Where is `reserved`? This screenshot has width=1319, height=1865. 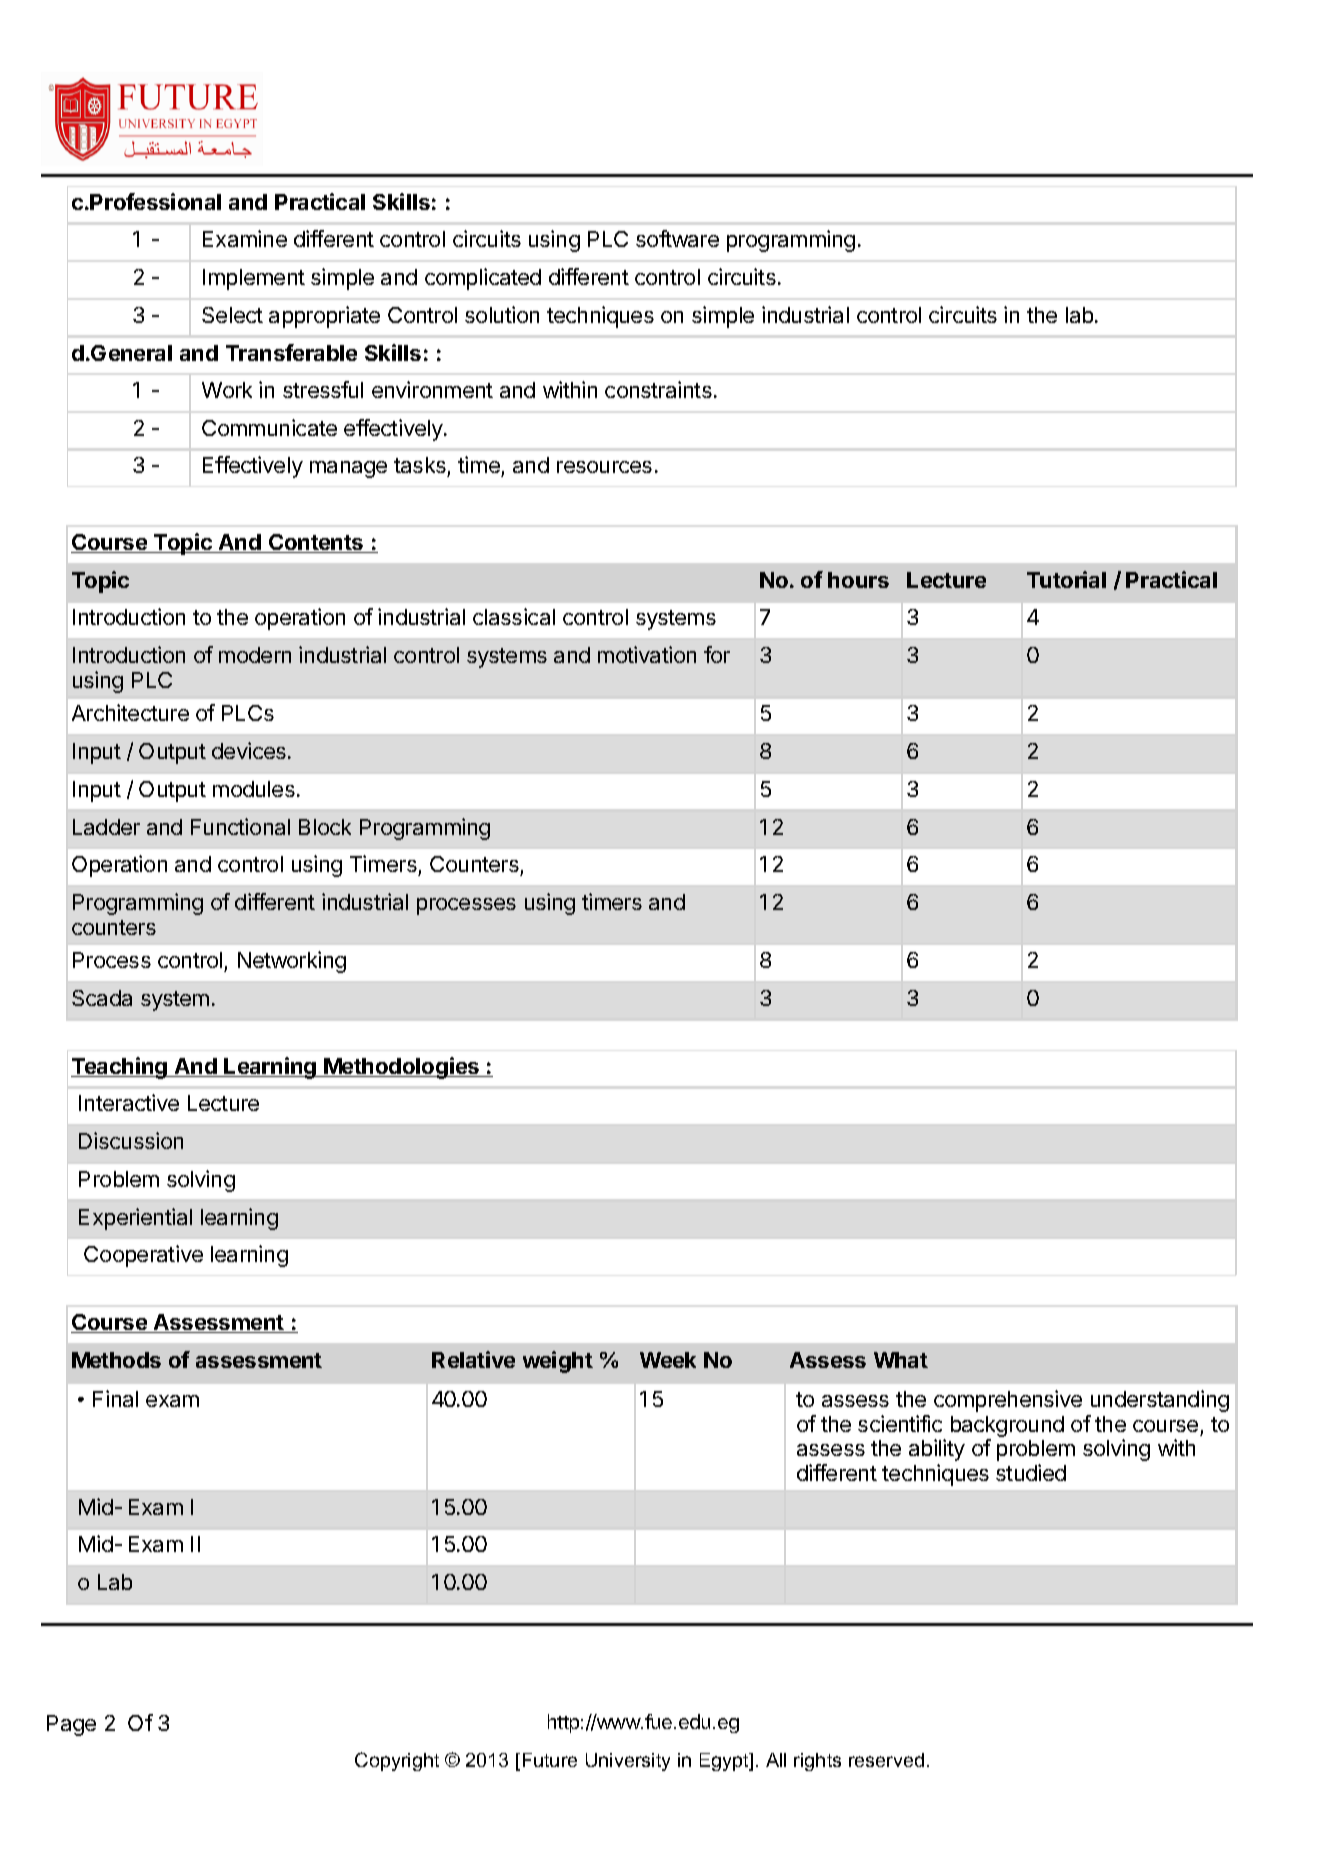 reserved is located at coordinates (886, 1760).
